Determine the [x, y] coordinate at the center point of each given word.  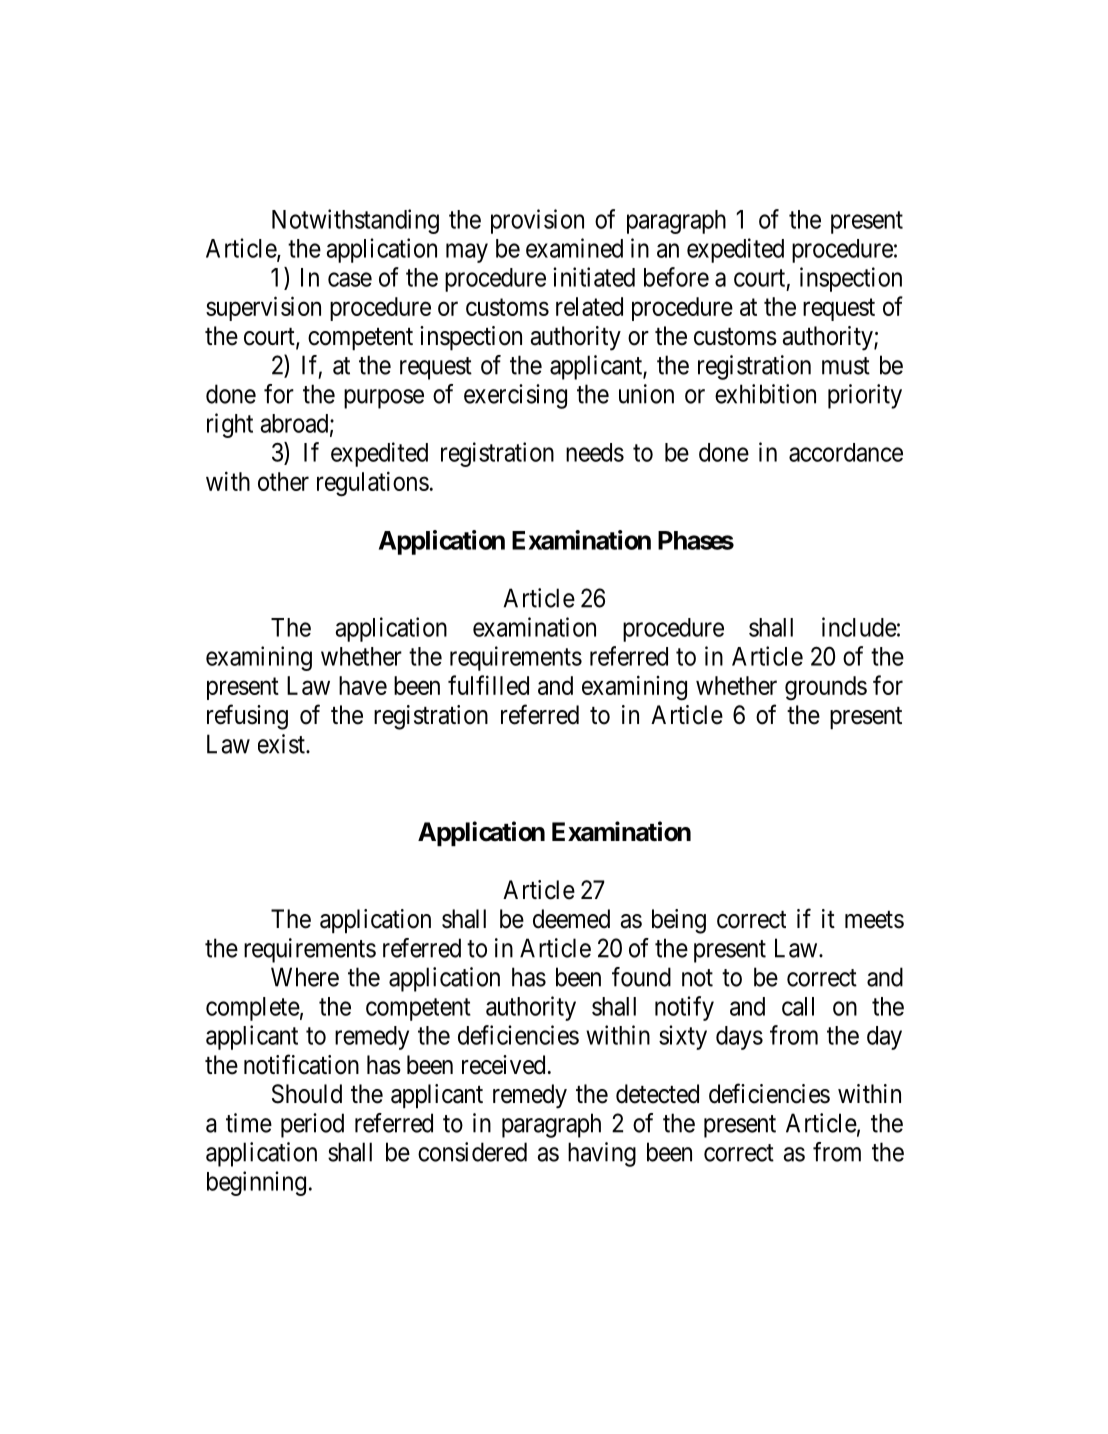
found [641, 977]
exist [282, 744]
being [679, 921]
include [859, 627]
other [283, 481]
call [798, 1006]
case [350, 279]
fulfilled [488, 685]
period [312, 1125]
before [676, 277]
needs [595, 452]
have [363, 685]
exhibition [765, 394]
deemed [571, 919]
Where [305, 977]
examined [574, 248]
